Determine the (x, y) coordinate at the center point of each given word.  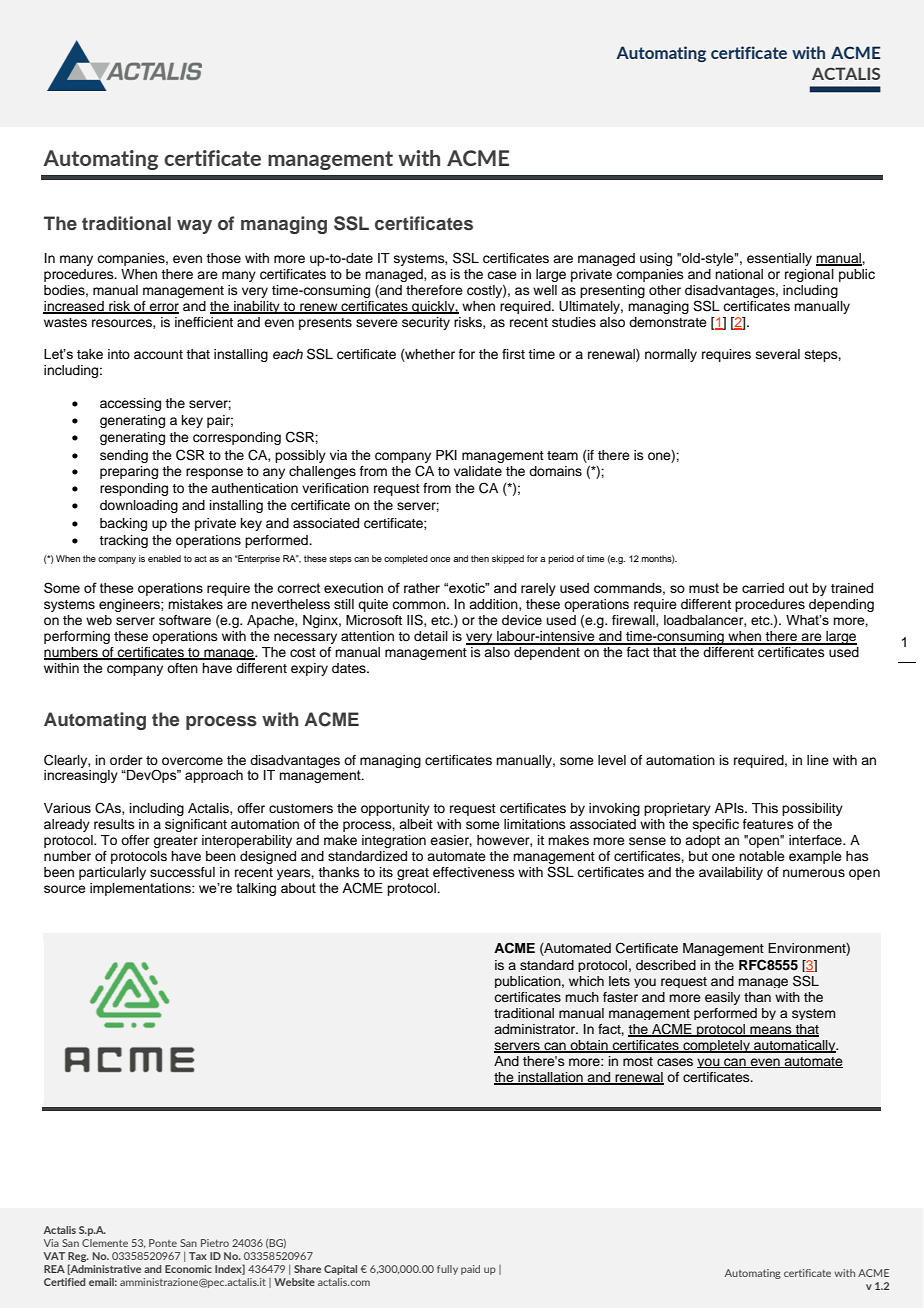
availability (731, 873)
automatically (795, 1046)
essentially (779, 259)
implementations (141, 889)
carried (763, 588)
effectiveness (474, 872)
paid (470, 1270)
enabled (164, 558)
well (545, 290)
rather (422, 588)
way (194, 227)
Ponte (163, 1243)
